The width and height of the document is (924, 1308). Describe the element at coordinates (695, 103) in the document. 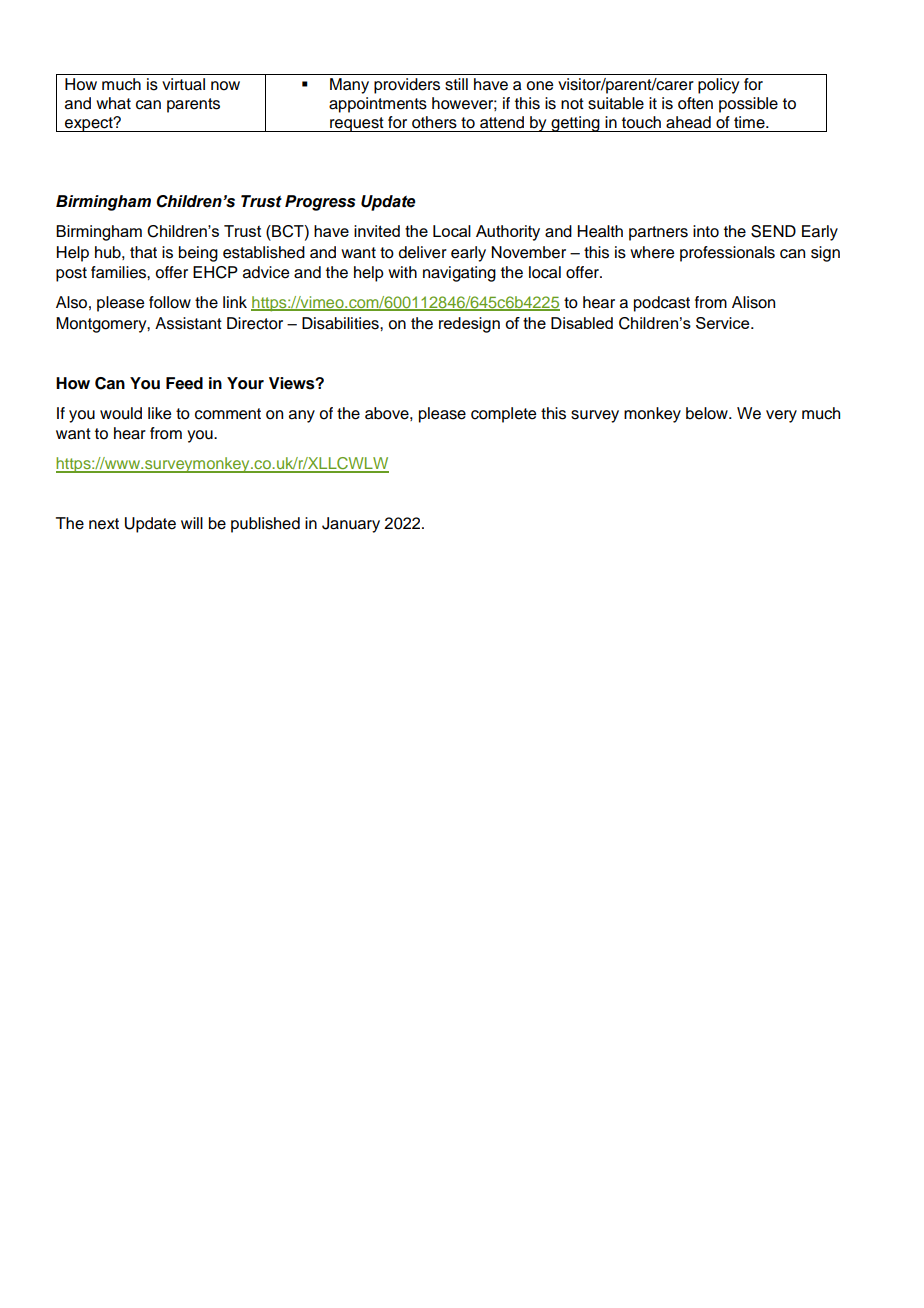

I see `often` at that location.
